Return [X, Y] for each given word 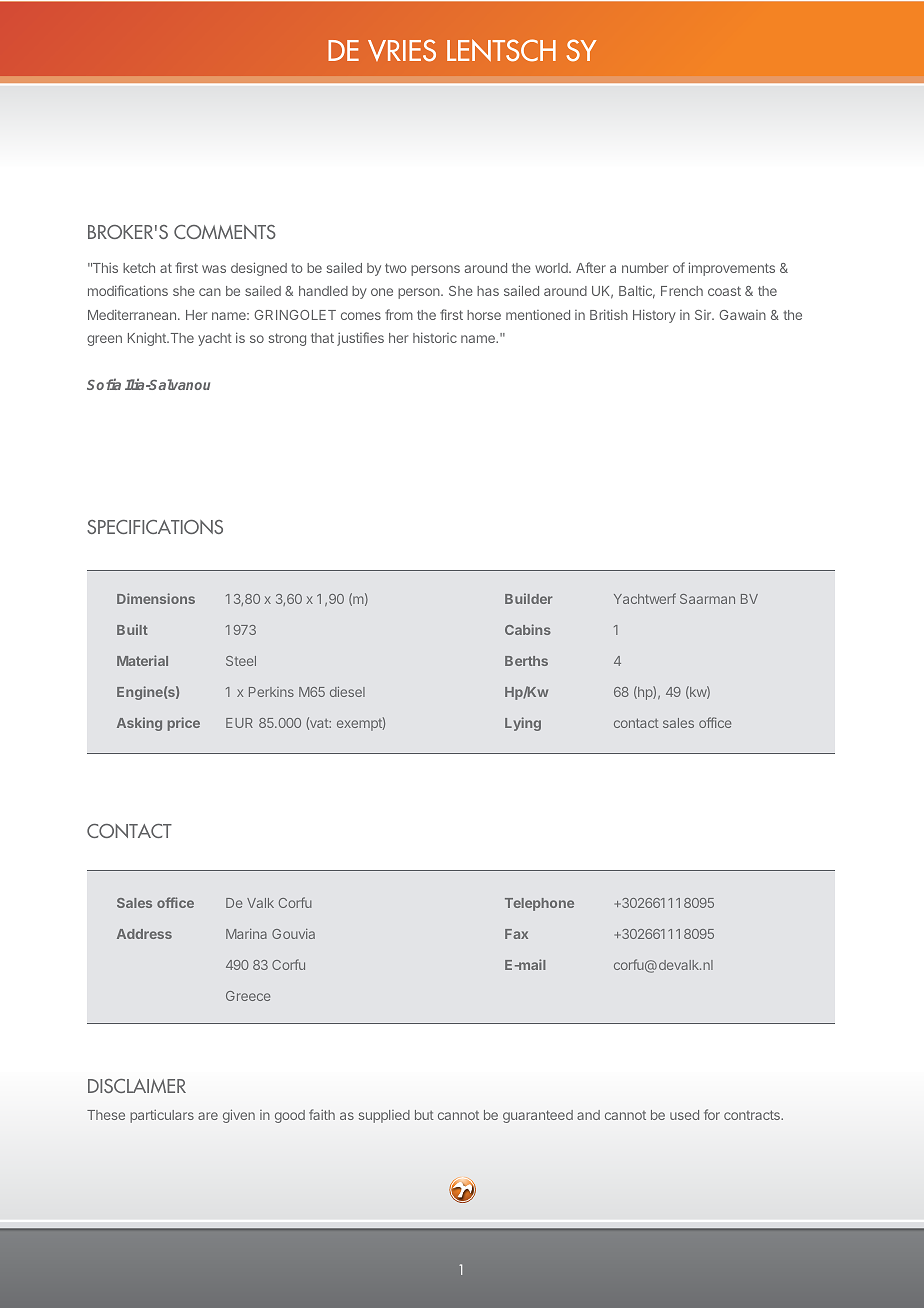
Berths [526, 661]
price [184, 724]
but [424, 1115]
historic [435, 337]
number [645, 268]
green [104, 340]
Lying [523, 724]
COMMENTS [225, 232]
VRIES [402, 50]
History [654, 316]
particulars [162, 1116]
